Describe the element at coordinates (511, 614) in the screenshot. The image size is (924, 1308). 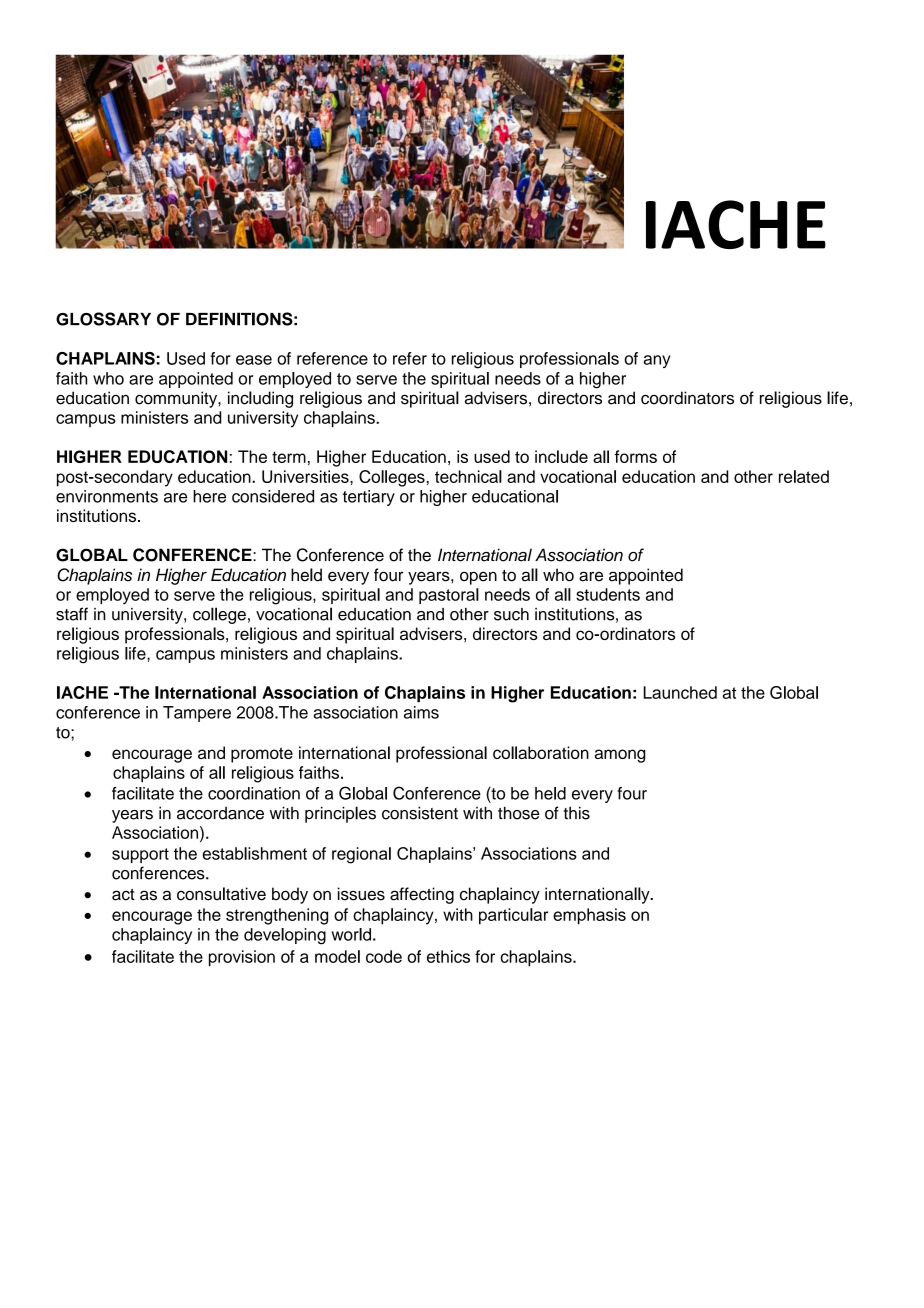
I see `such` at that location.
